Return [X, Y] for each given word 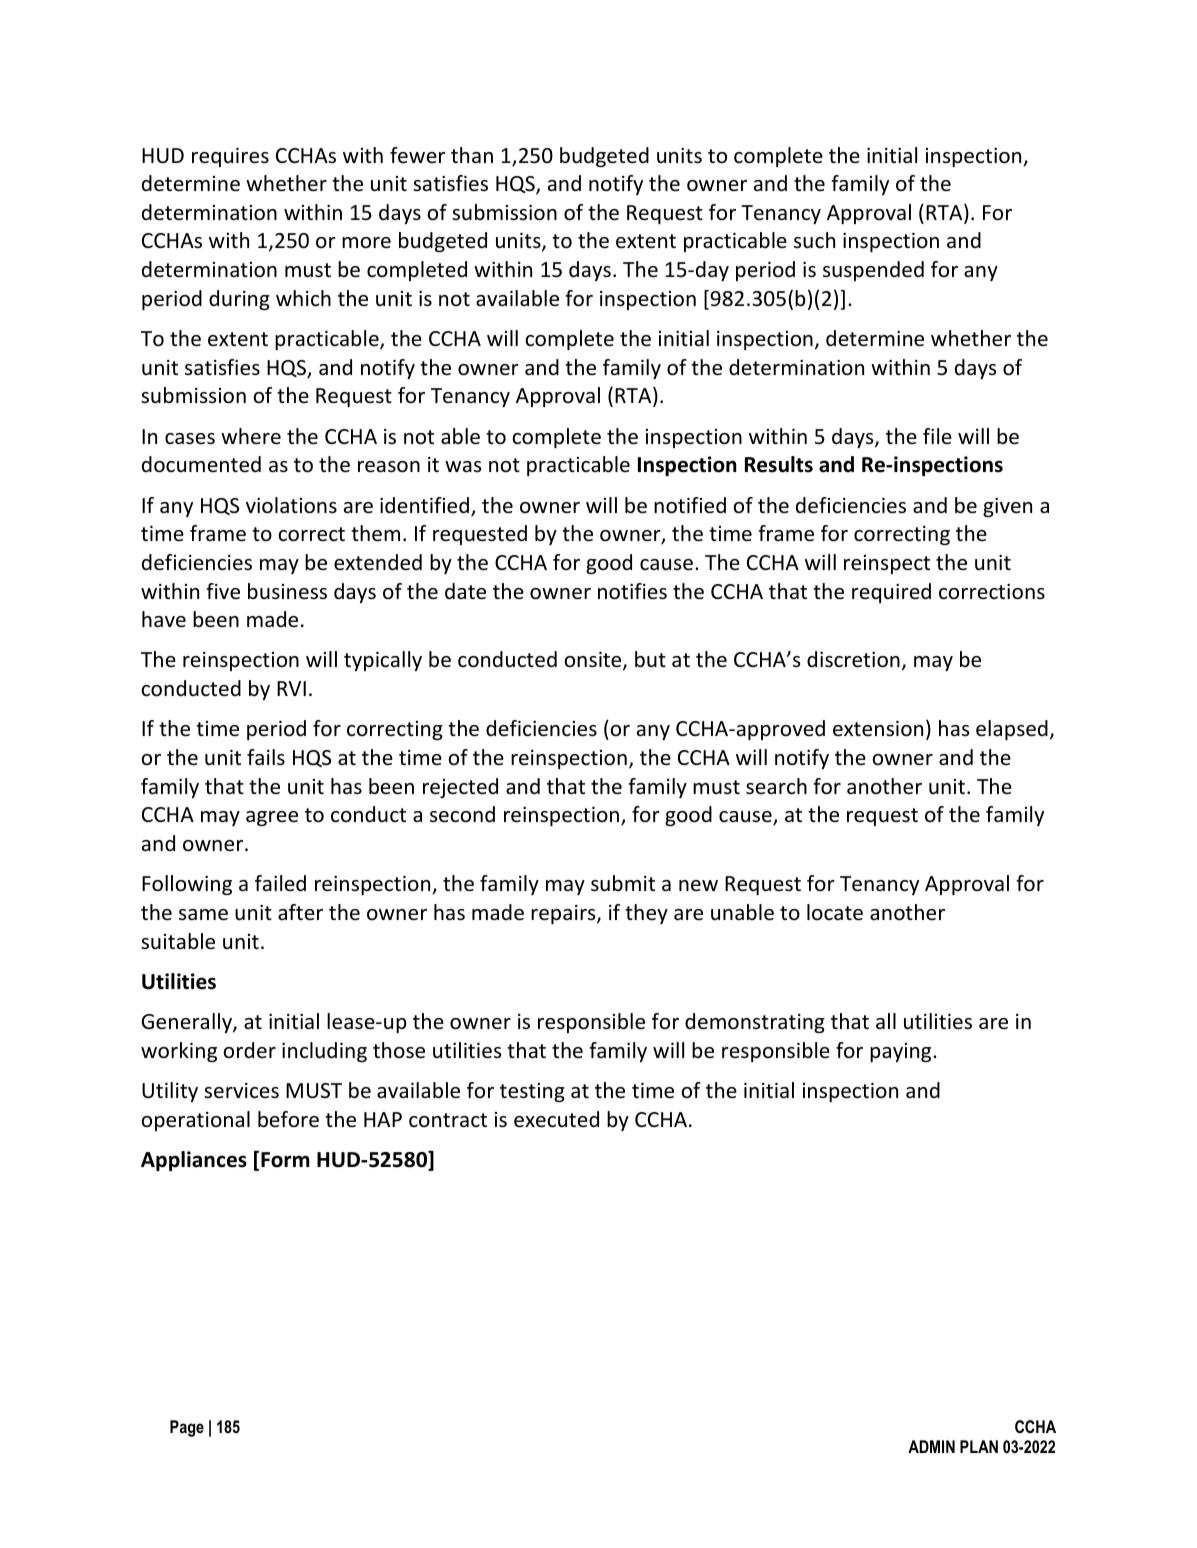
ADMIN [931, 1446]
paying [902, 1052]
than [472, 155]
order [249, 1050]
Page [187, 1428]
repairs [564, 914]
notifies [632, 591]
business [287, 591]
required [891, 593]
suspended [873, 271]
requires [230, 157]
